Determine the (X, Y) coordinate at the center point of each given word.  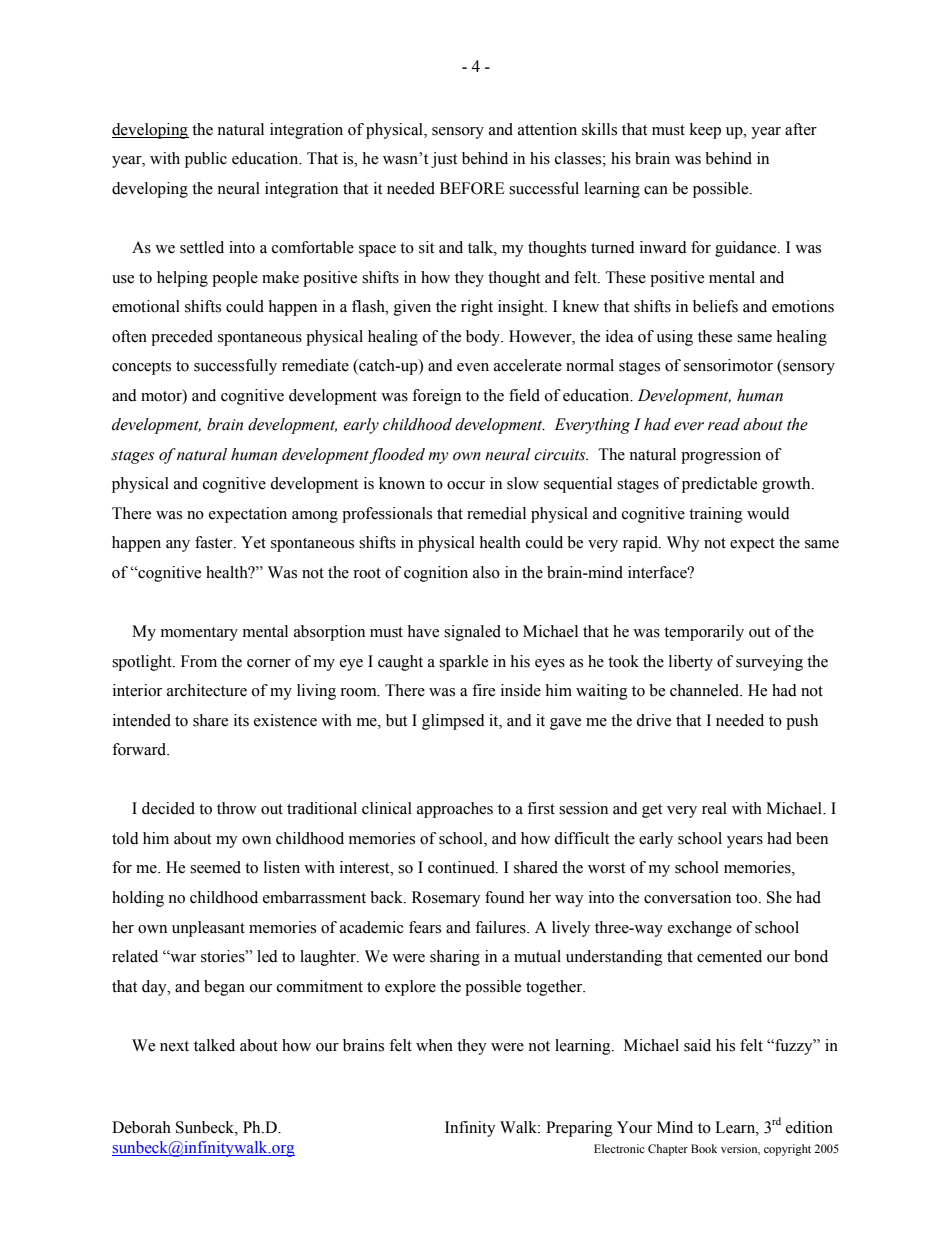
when (434, 1045)
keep (705, 131)
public (206, 160)
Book (704, 1148)
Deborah (141, 1127)
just (444, 160)
